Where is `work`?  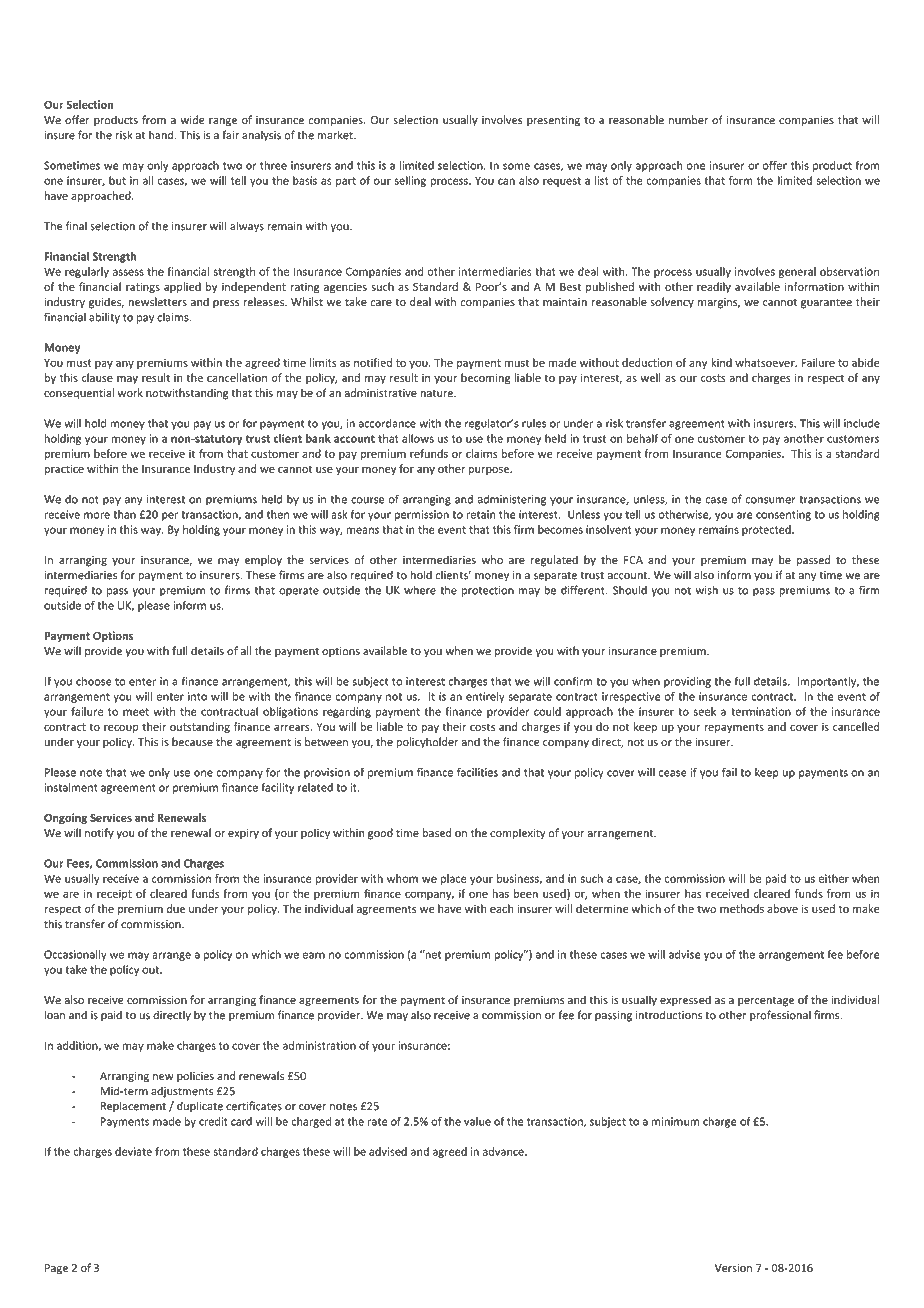 work is located at coordinates (130, 392).
